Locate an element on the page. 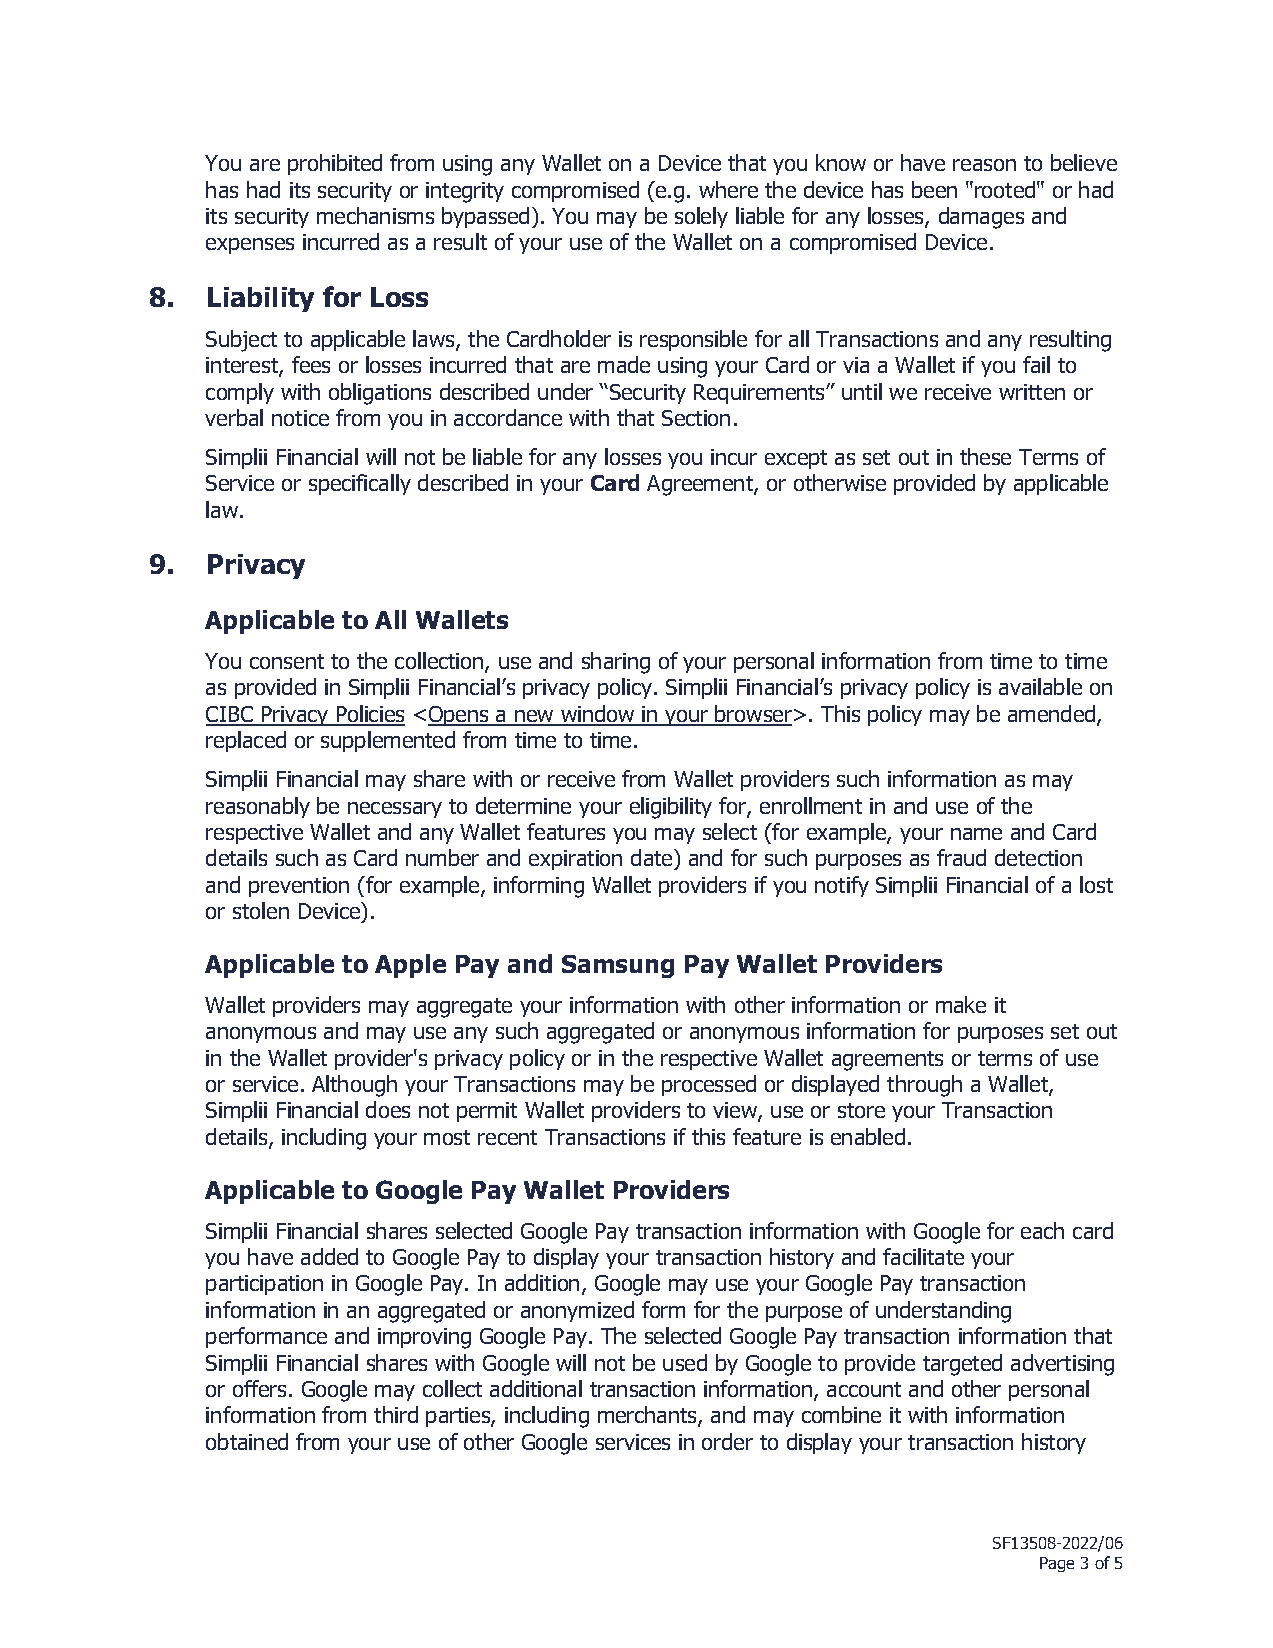 The height and width of the image is (1648, 1273). mechanisms is located at coordinates (375, 215).
